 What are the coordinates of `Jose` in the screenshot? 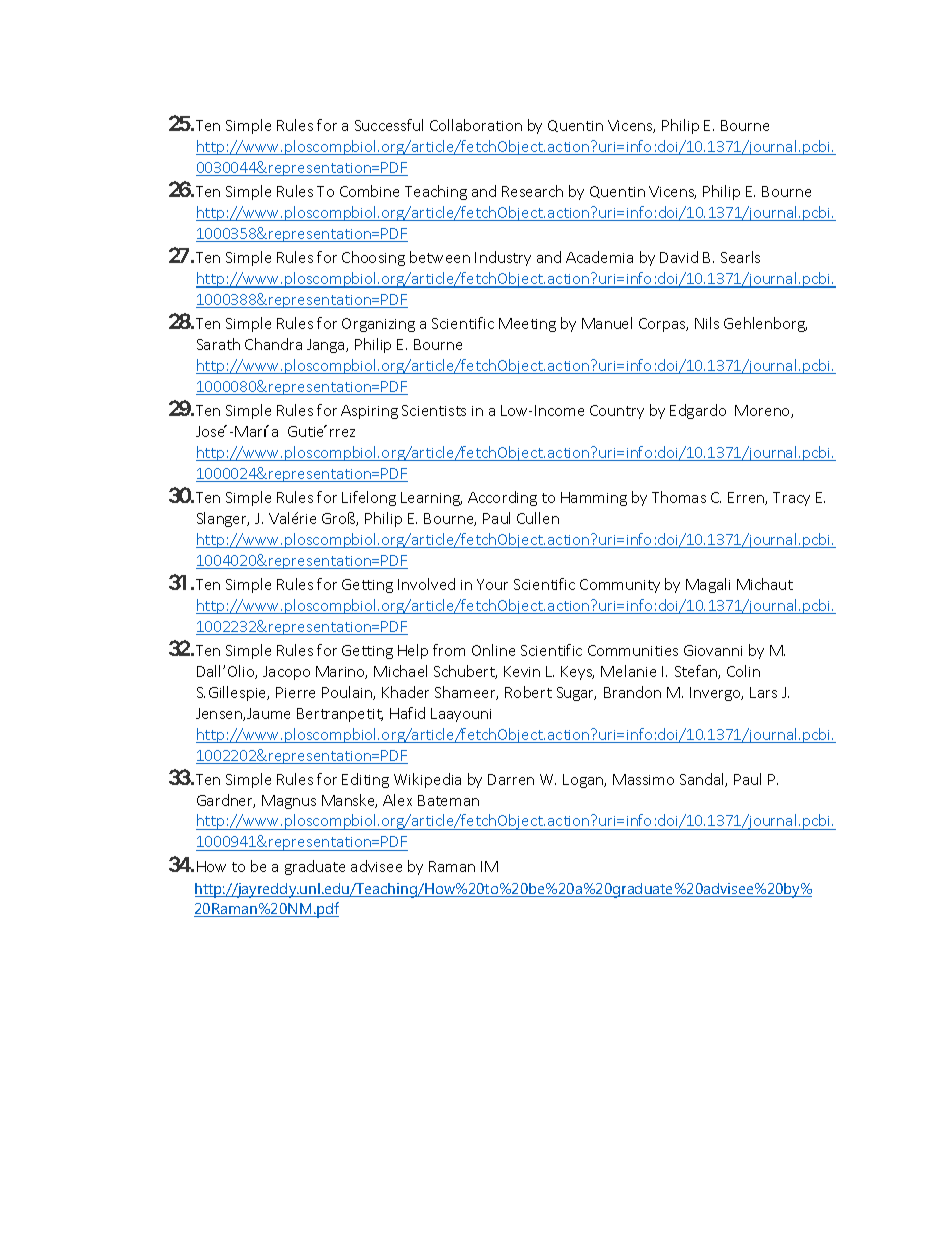 It's located at (211, 431).
